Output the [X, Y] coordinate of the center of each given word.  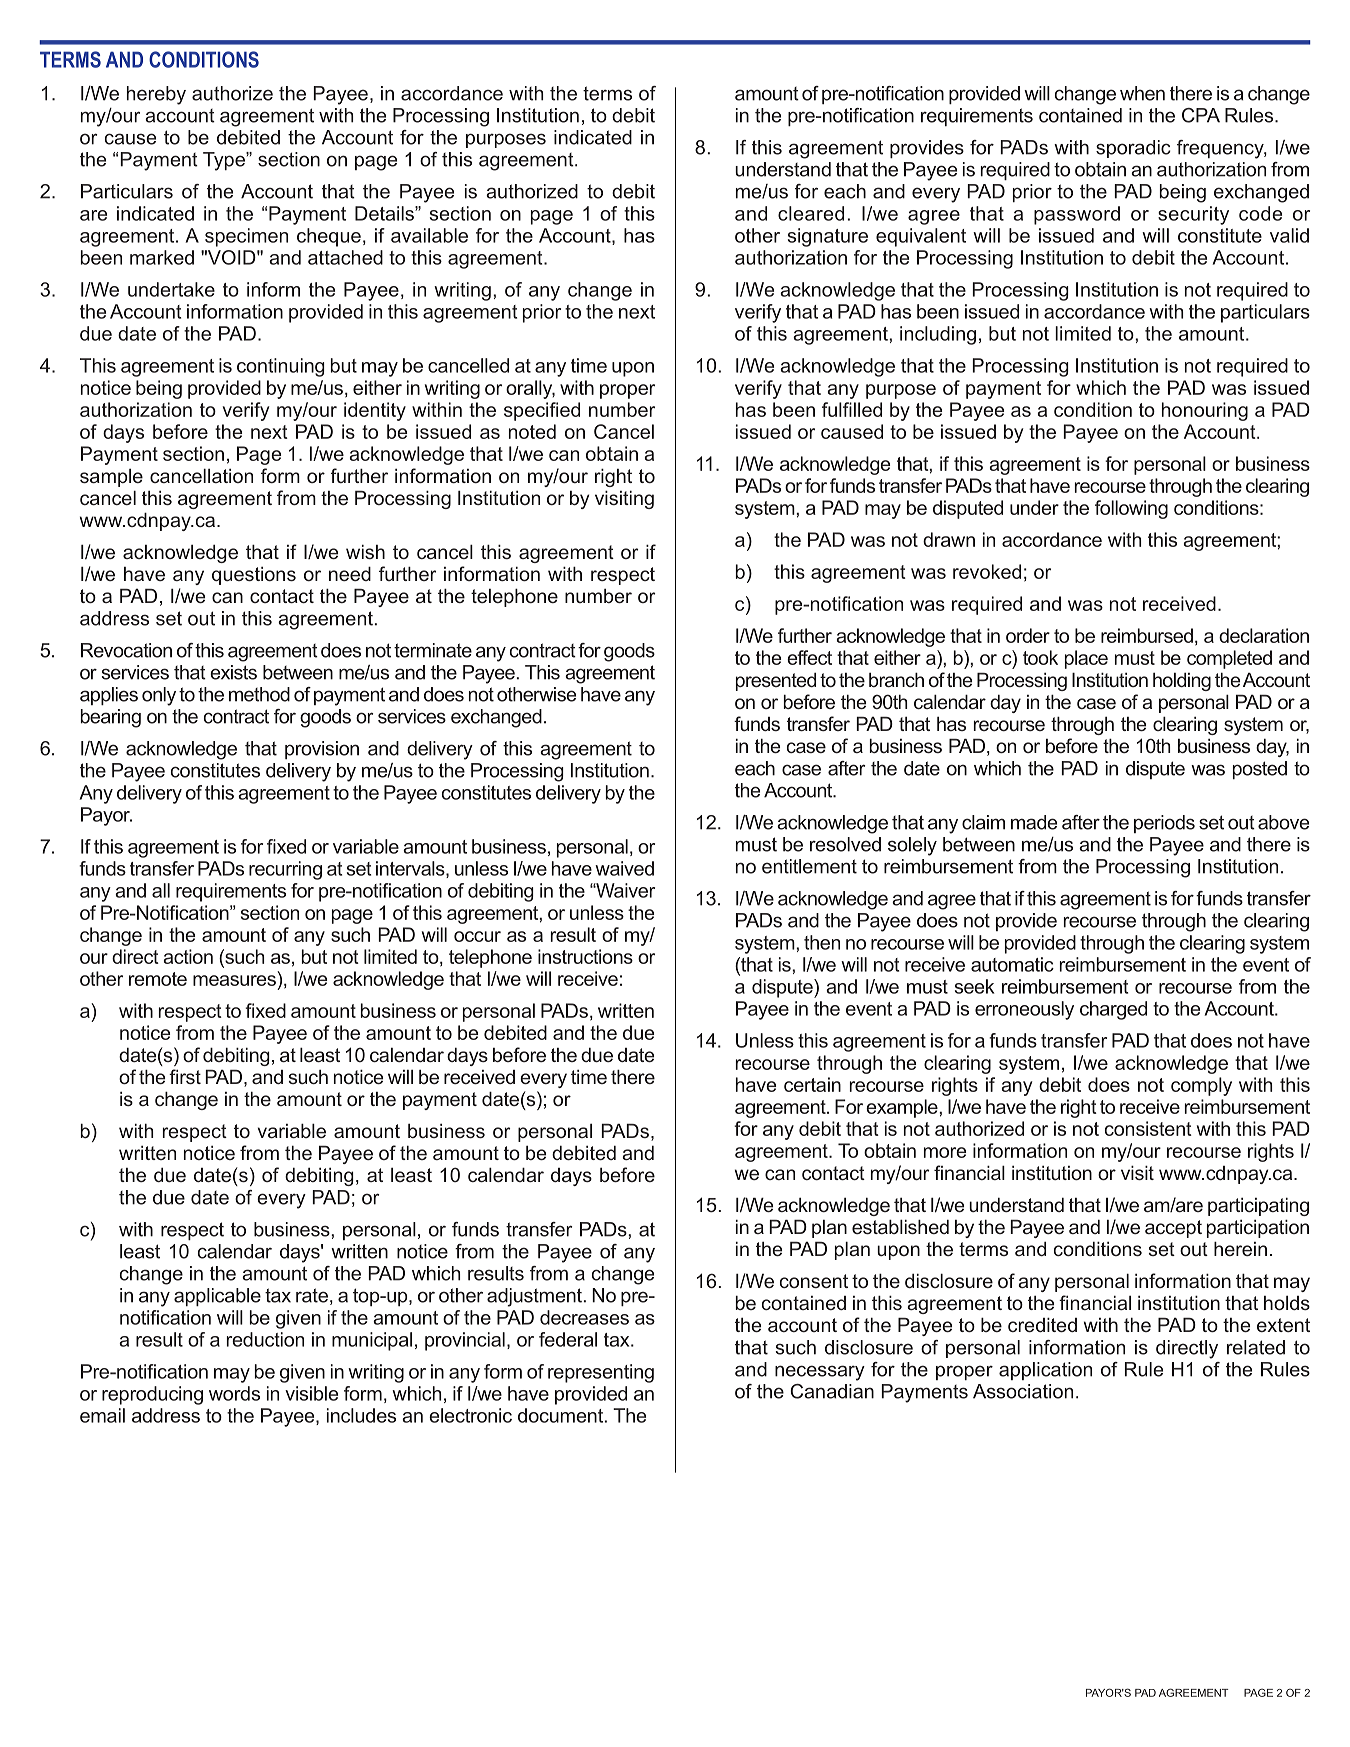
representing [601, 1373]
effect [809, 657]
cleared [811, 213]
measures [234, 980]
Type [225, 161]
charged [1113, 1010]
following [1131, 509]
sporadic [1133, 149]
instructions [585, 956]
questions [254, 575]
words [234, 1393]
